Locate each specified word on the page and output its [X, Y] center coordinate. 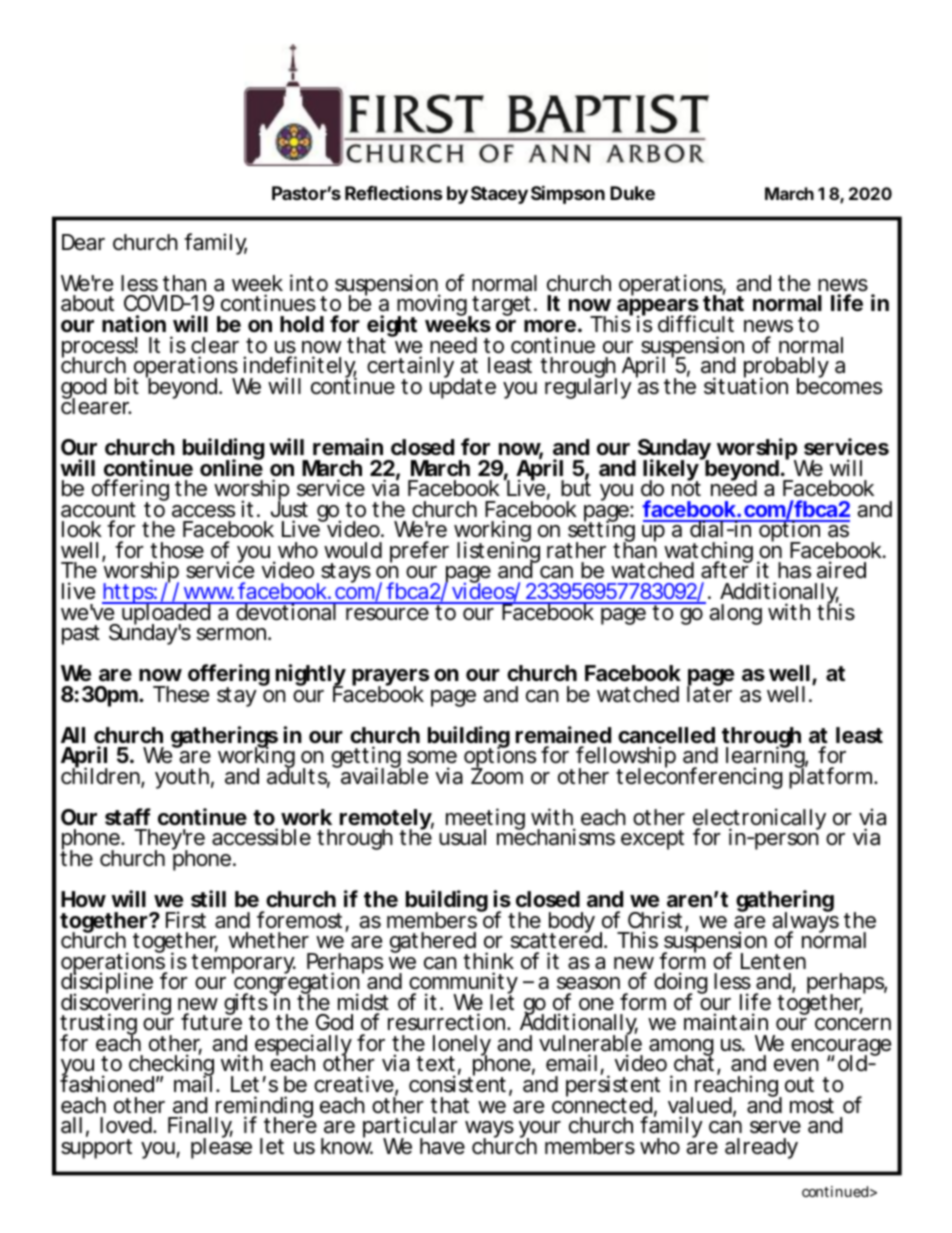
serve [775, 1127]
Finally [200, 1128]
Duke [632, 193]
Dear [83, 242]
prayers [390, 679]
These [181, 694]
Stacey [499, 195]
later [709, 693]
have [442, 1146]
